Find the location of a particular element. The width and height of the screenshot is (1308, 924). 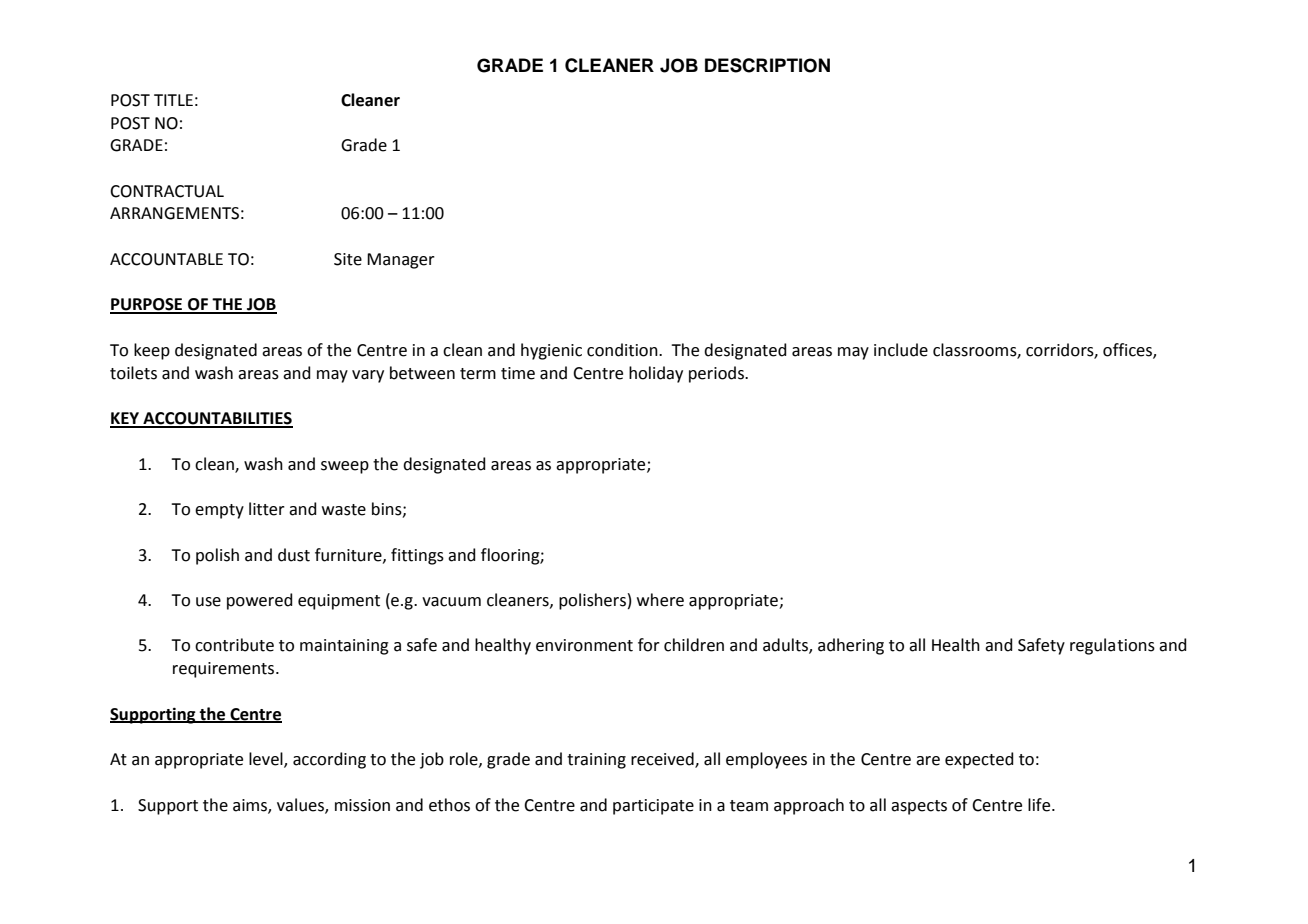

holiday is located at coordinates (656, 374).
